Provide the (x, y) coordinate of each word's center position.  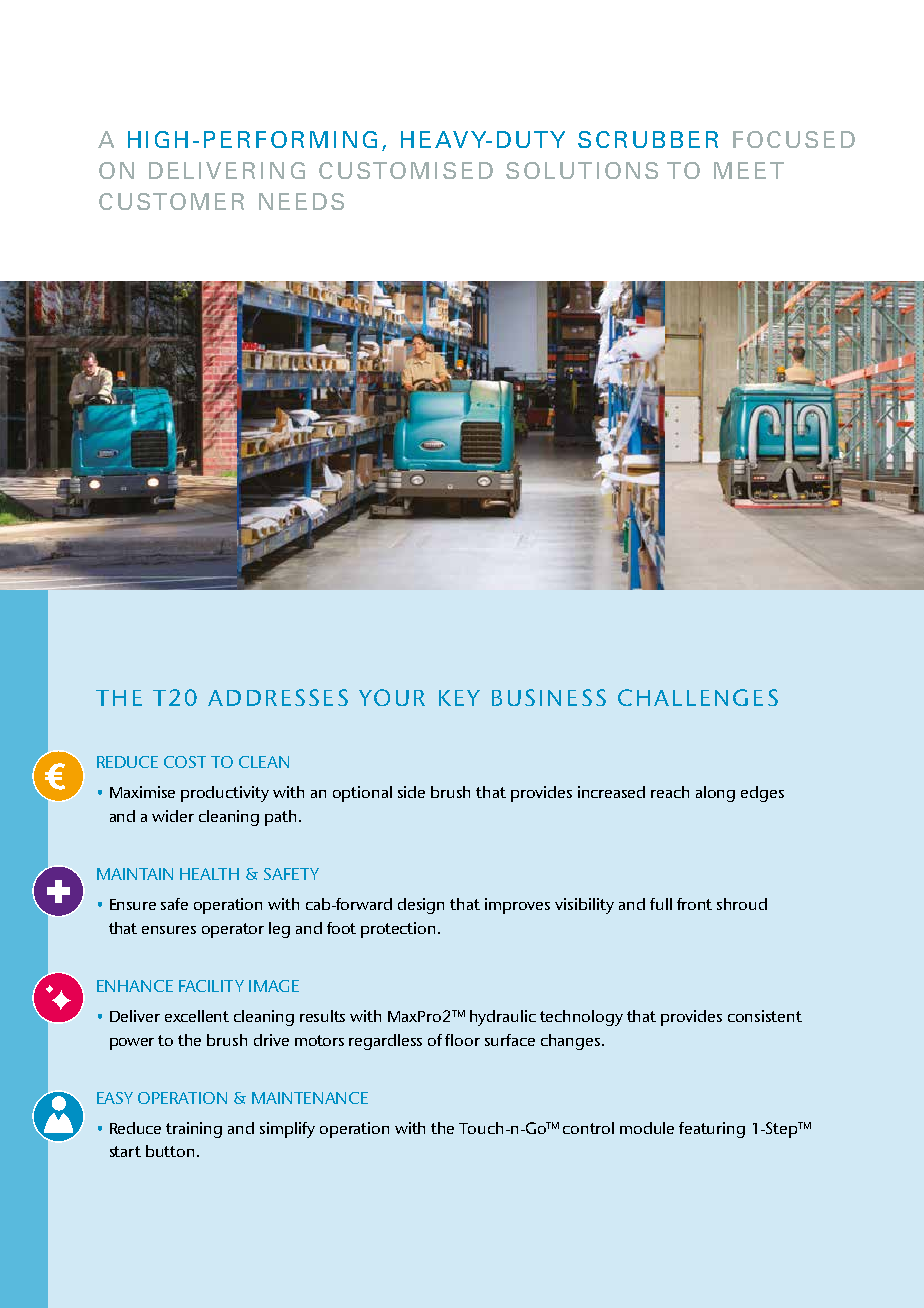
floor (462, 1040)
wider (173, 816)
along (715, 794)
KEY (459, 698)
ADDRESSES (278, 697)
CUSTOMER (171, 201)
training (194, 1130)
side (411, 792)
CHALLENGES (698, 697)
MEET (749, 170)
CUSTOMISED (406, 170)
